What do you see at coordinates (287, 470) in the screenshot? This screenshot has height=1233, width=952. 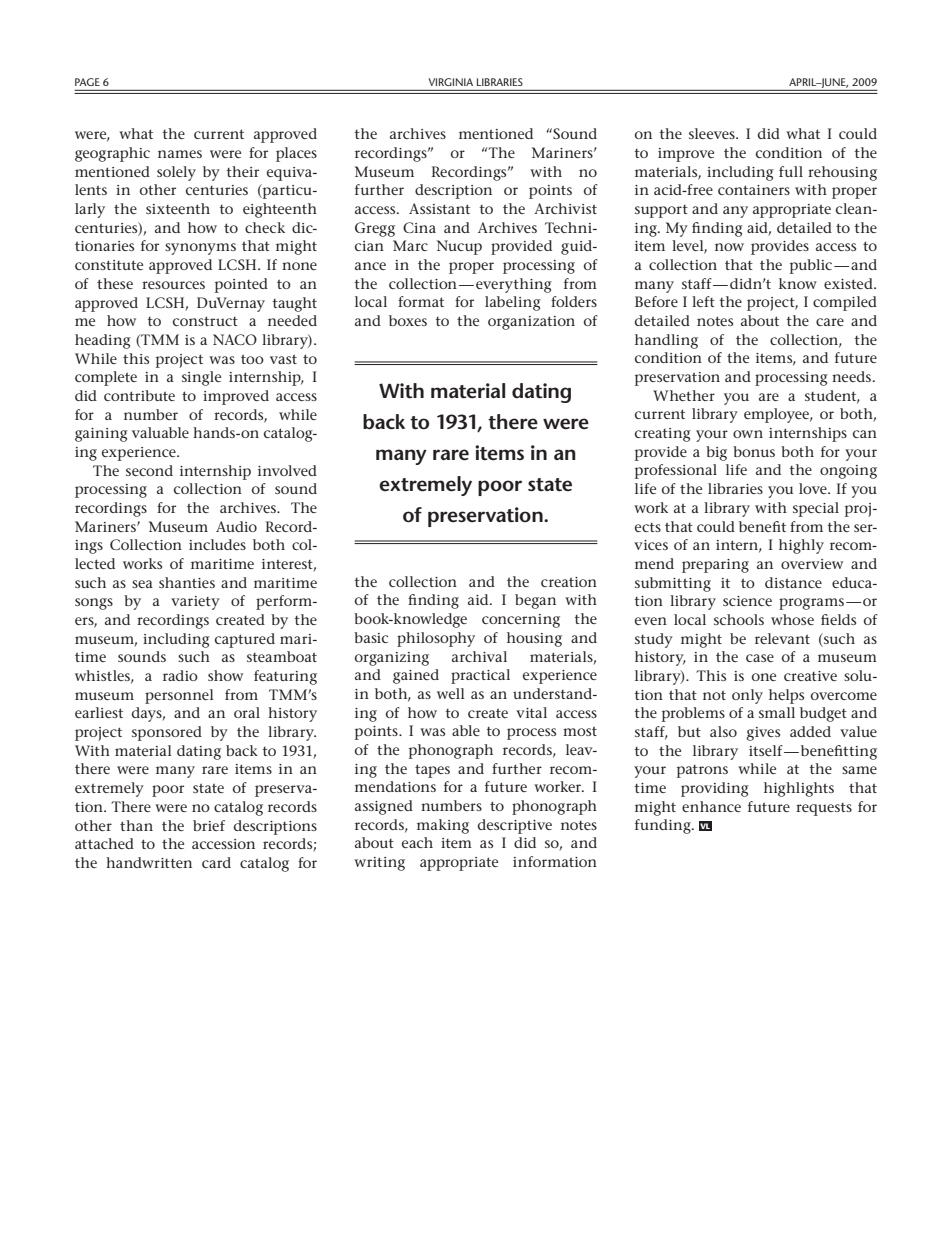 I see `involved` at bounding box center [287, 470].
